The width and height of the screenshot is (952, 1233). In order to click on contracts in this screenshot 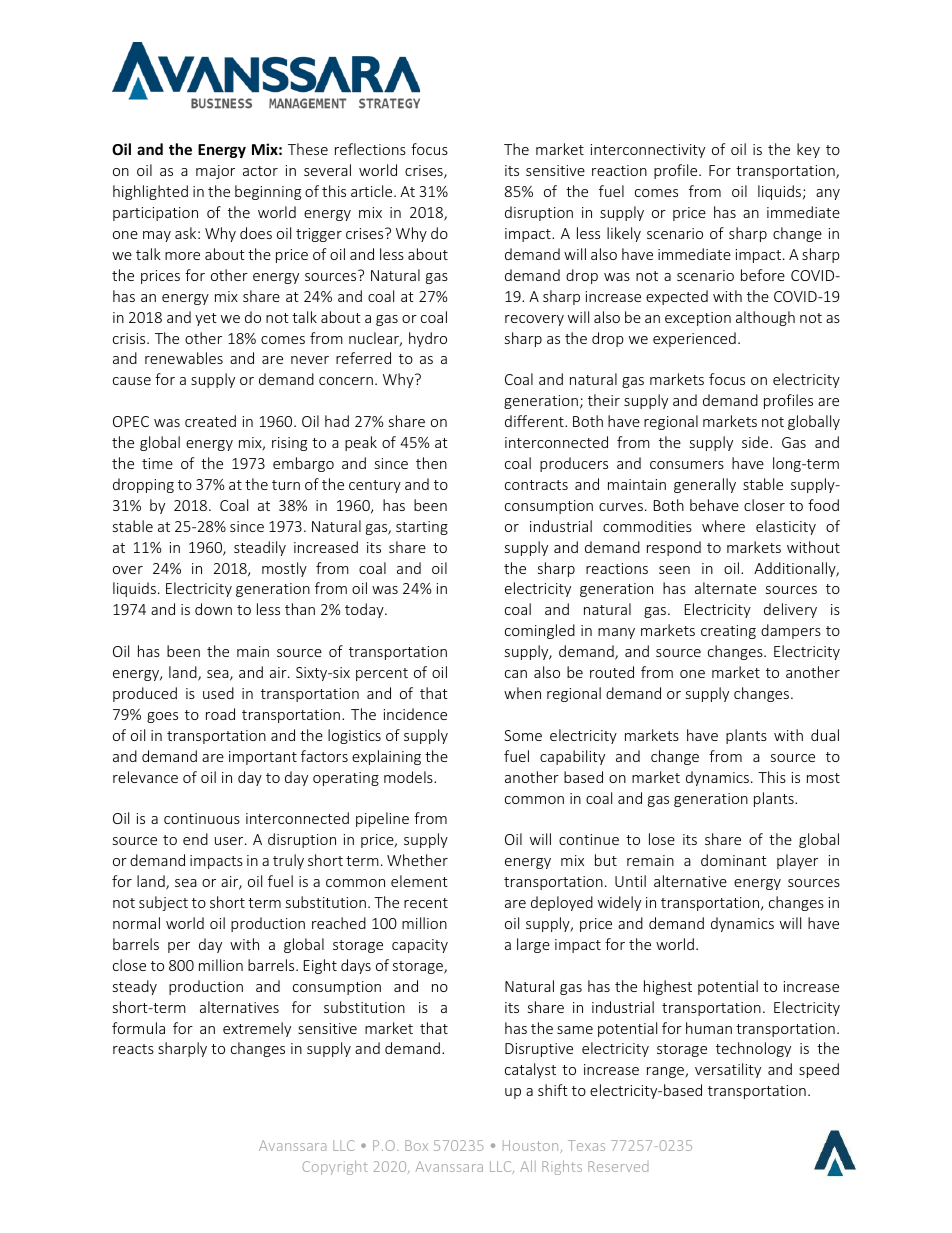, I will do `click(536, 485)`.
